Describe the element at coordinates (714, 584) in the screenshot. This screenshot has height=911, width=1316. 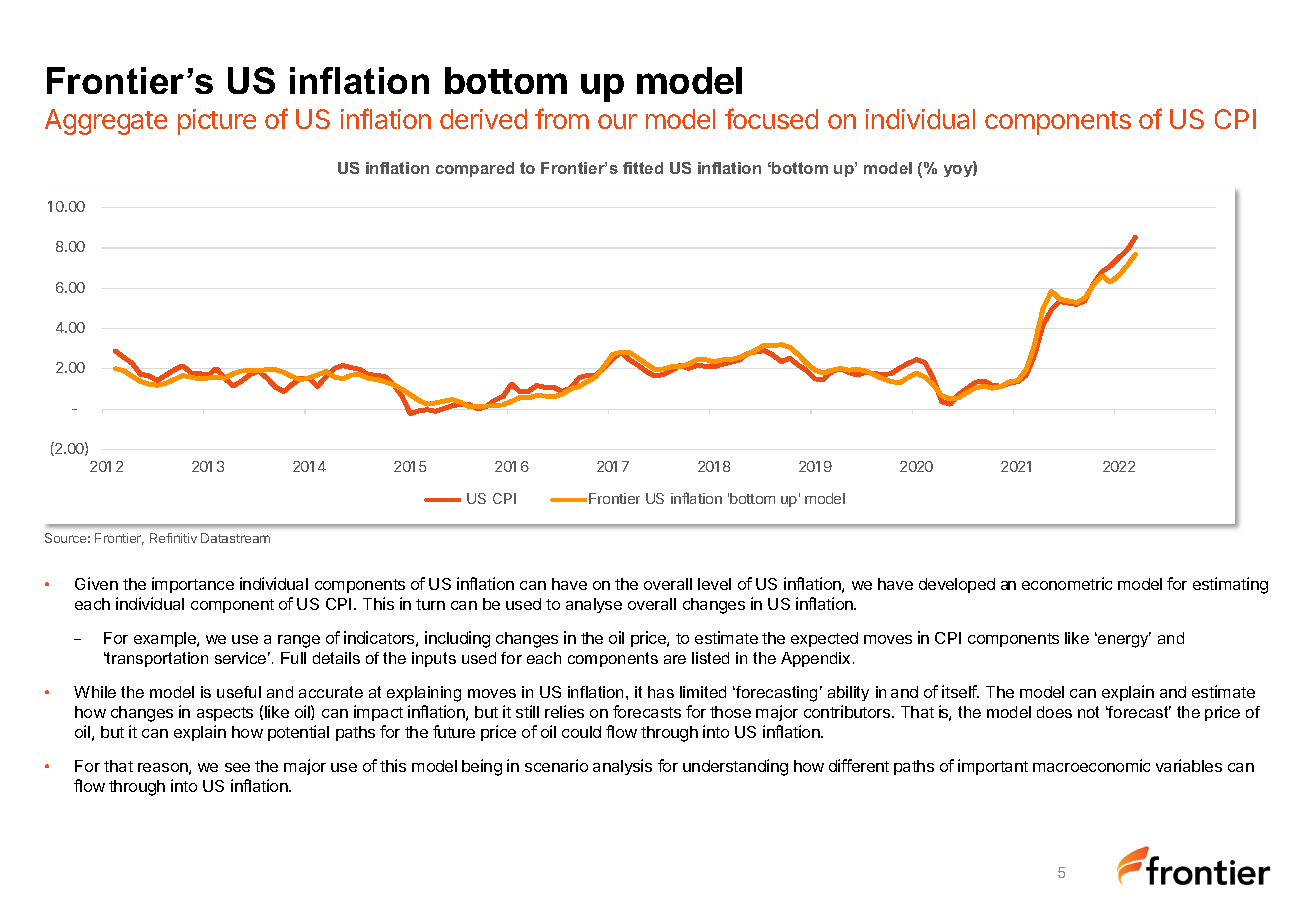
I see `level` at that location.
